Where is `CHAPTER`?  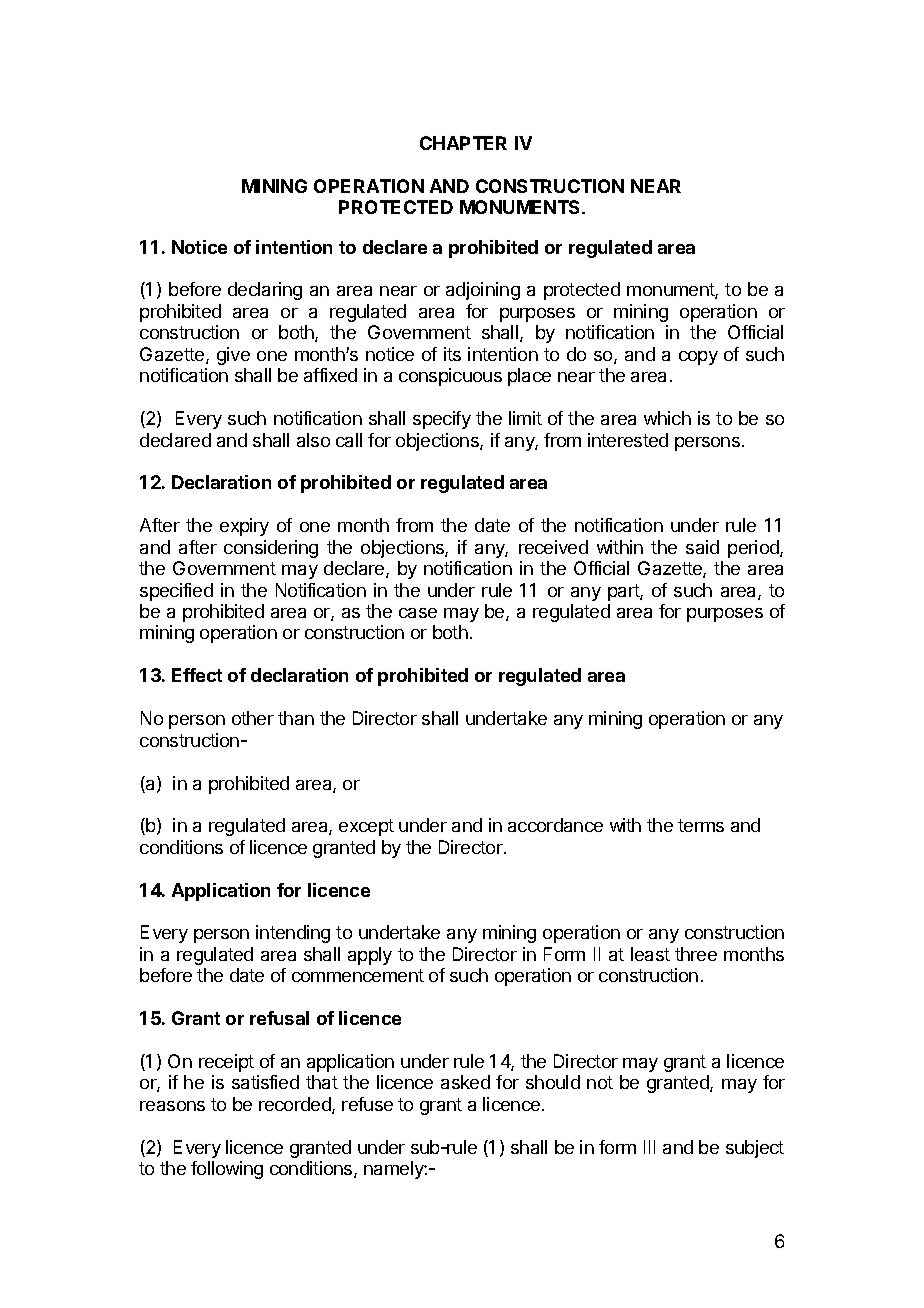 CHAPTER is located at coordinates (463, 143).
